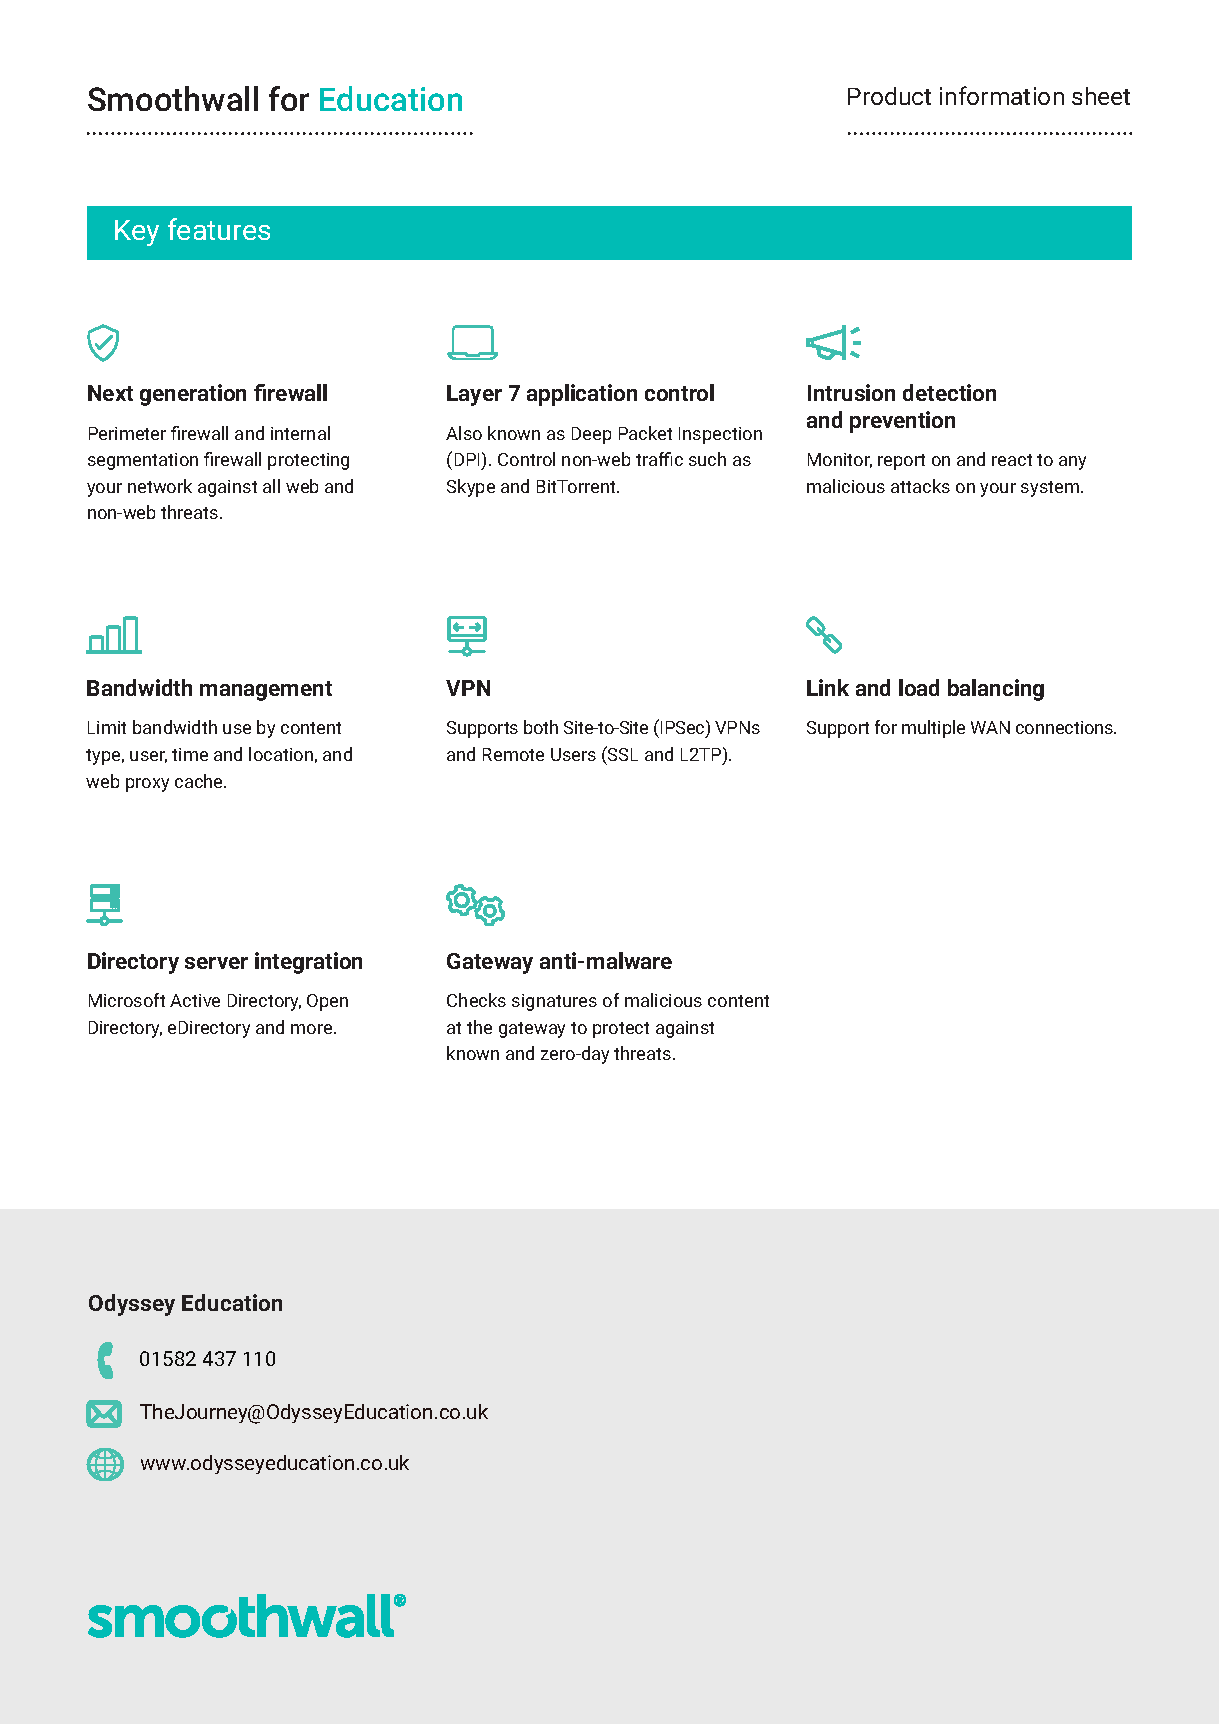  Describe the element at coordinates (1051, 489) in the screenshot. I see `system` at that location.
